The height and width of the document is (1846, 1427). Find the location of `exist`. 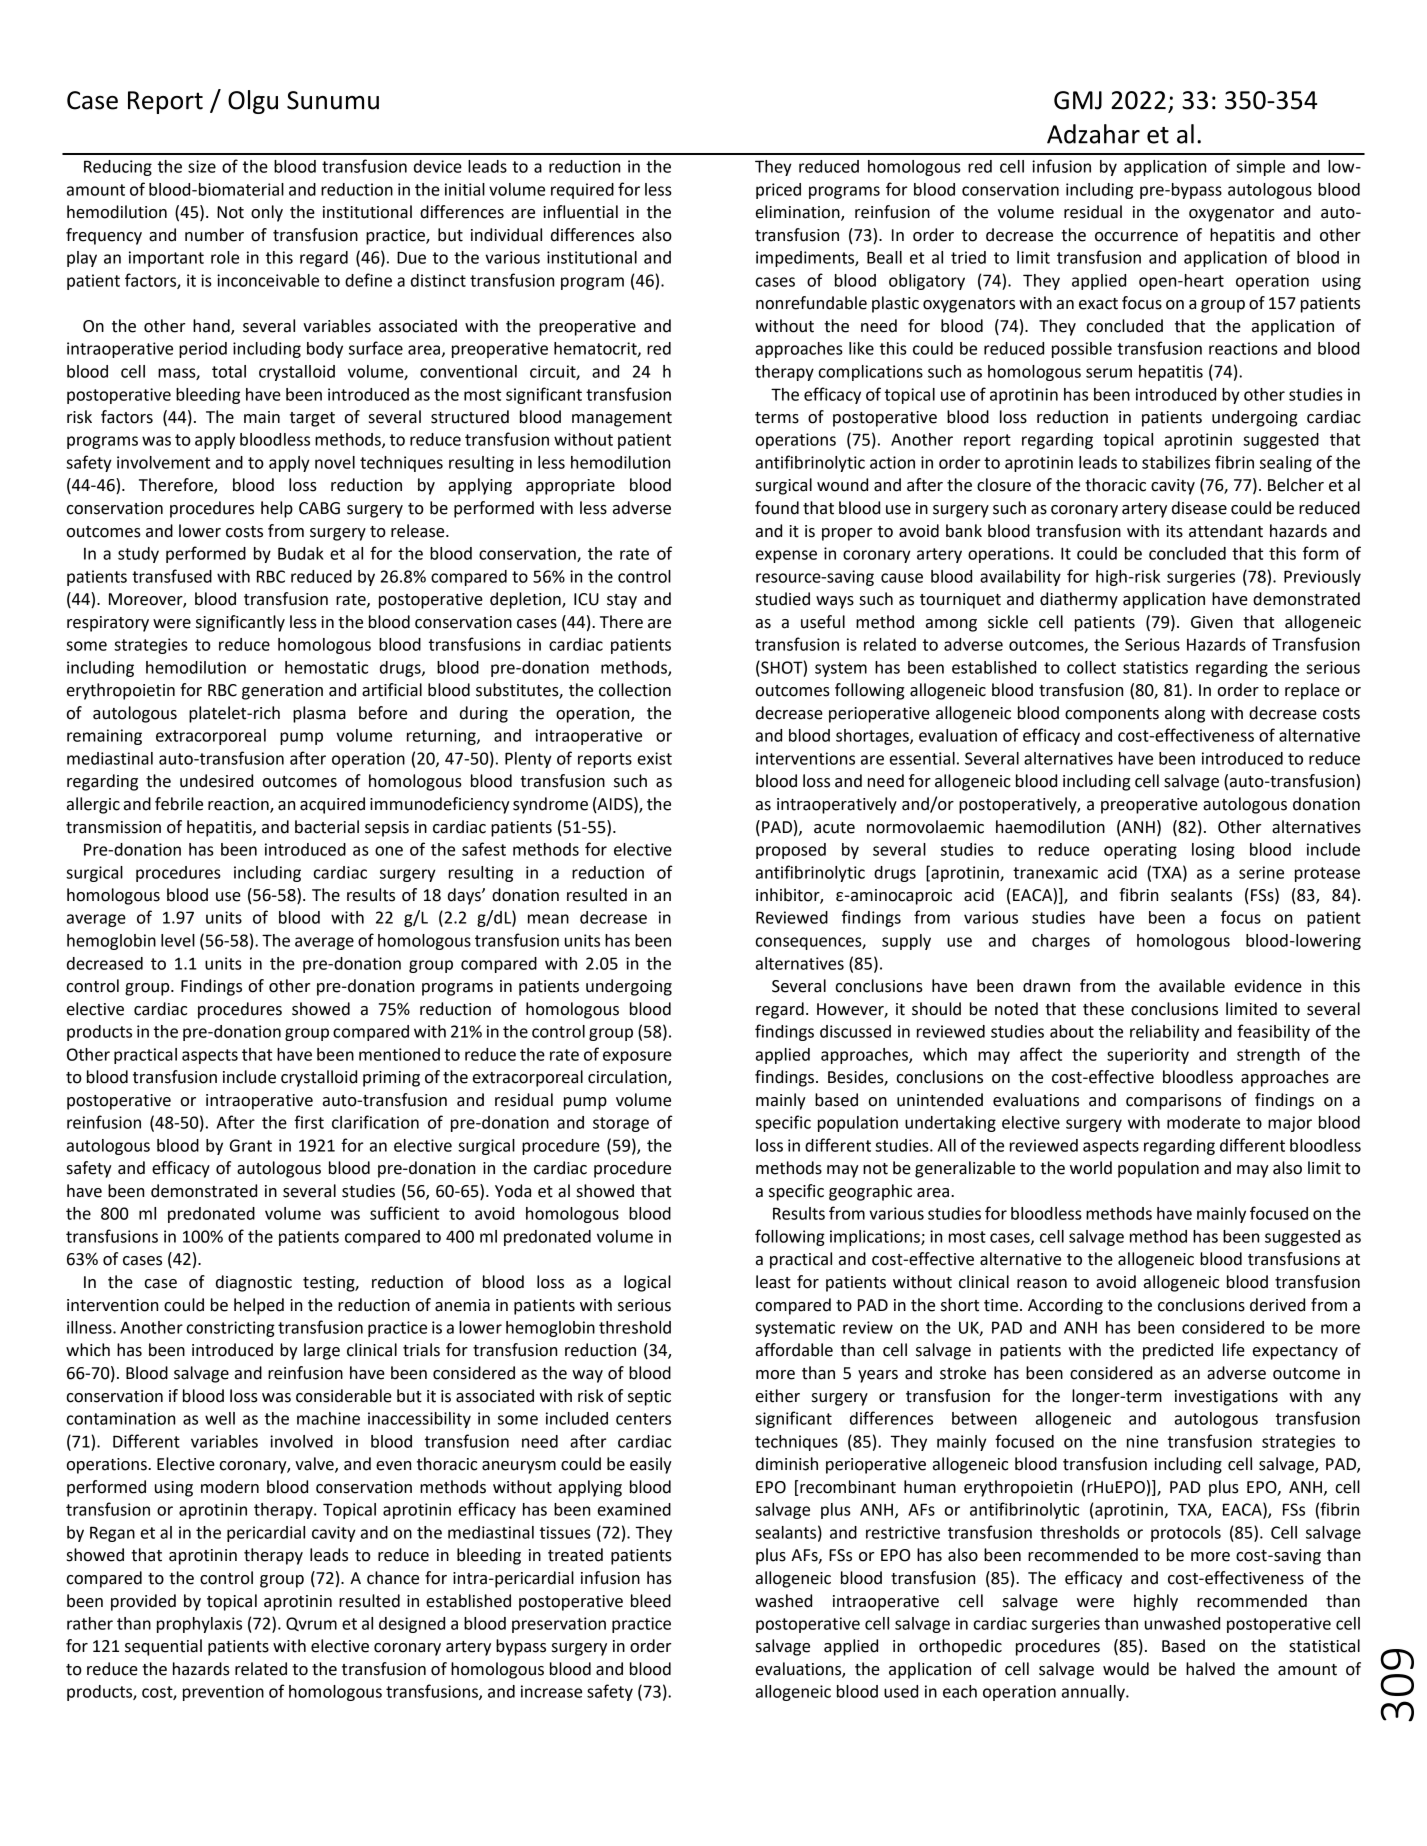

exist is located at coordinates (655, 758).
